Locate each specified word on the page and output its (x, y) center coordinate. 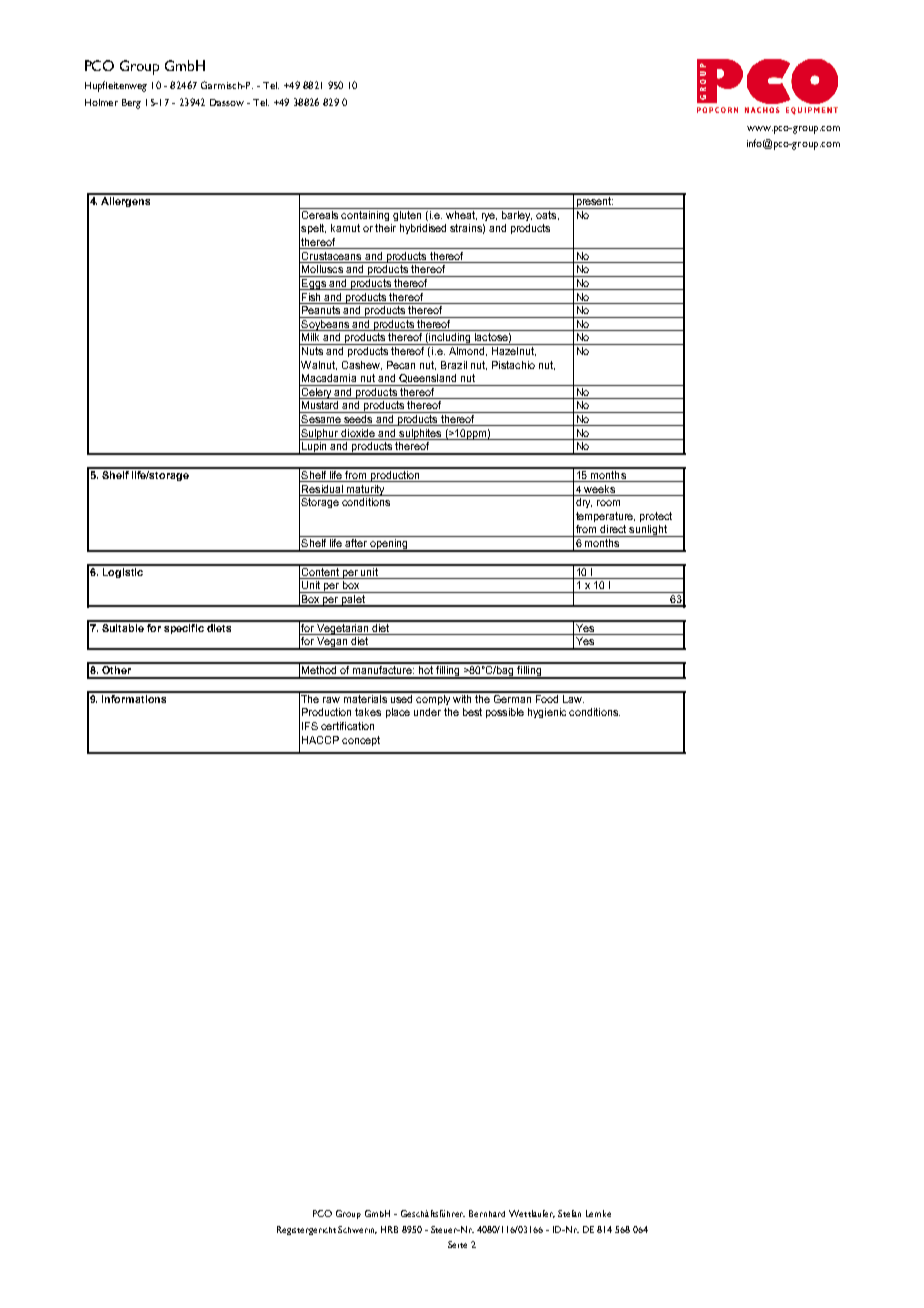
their (385, 228)
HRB (389, 1229)
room (608, 503)
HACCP (320, 740)
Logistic (123, 571)
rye (489, 217)
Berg (131, 104)
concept (361, 741)
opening (389, 545)
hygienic (547, 713)
